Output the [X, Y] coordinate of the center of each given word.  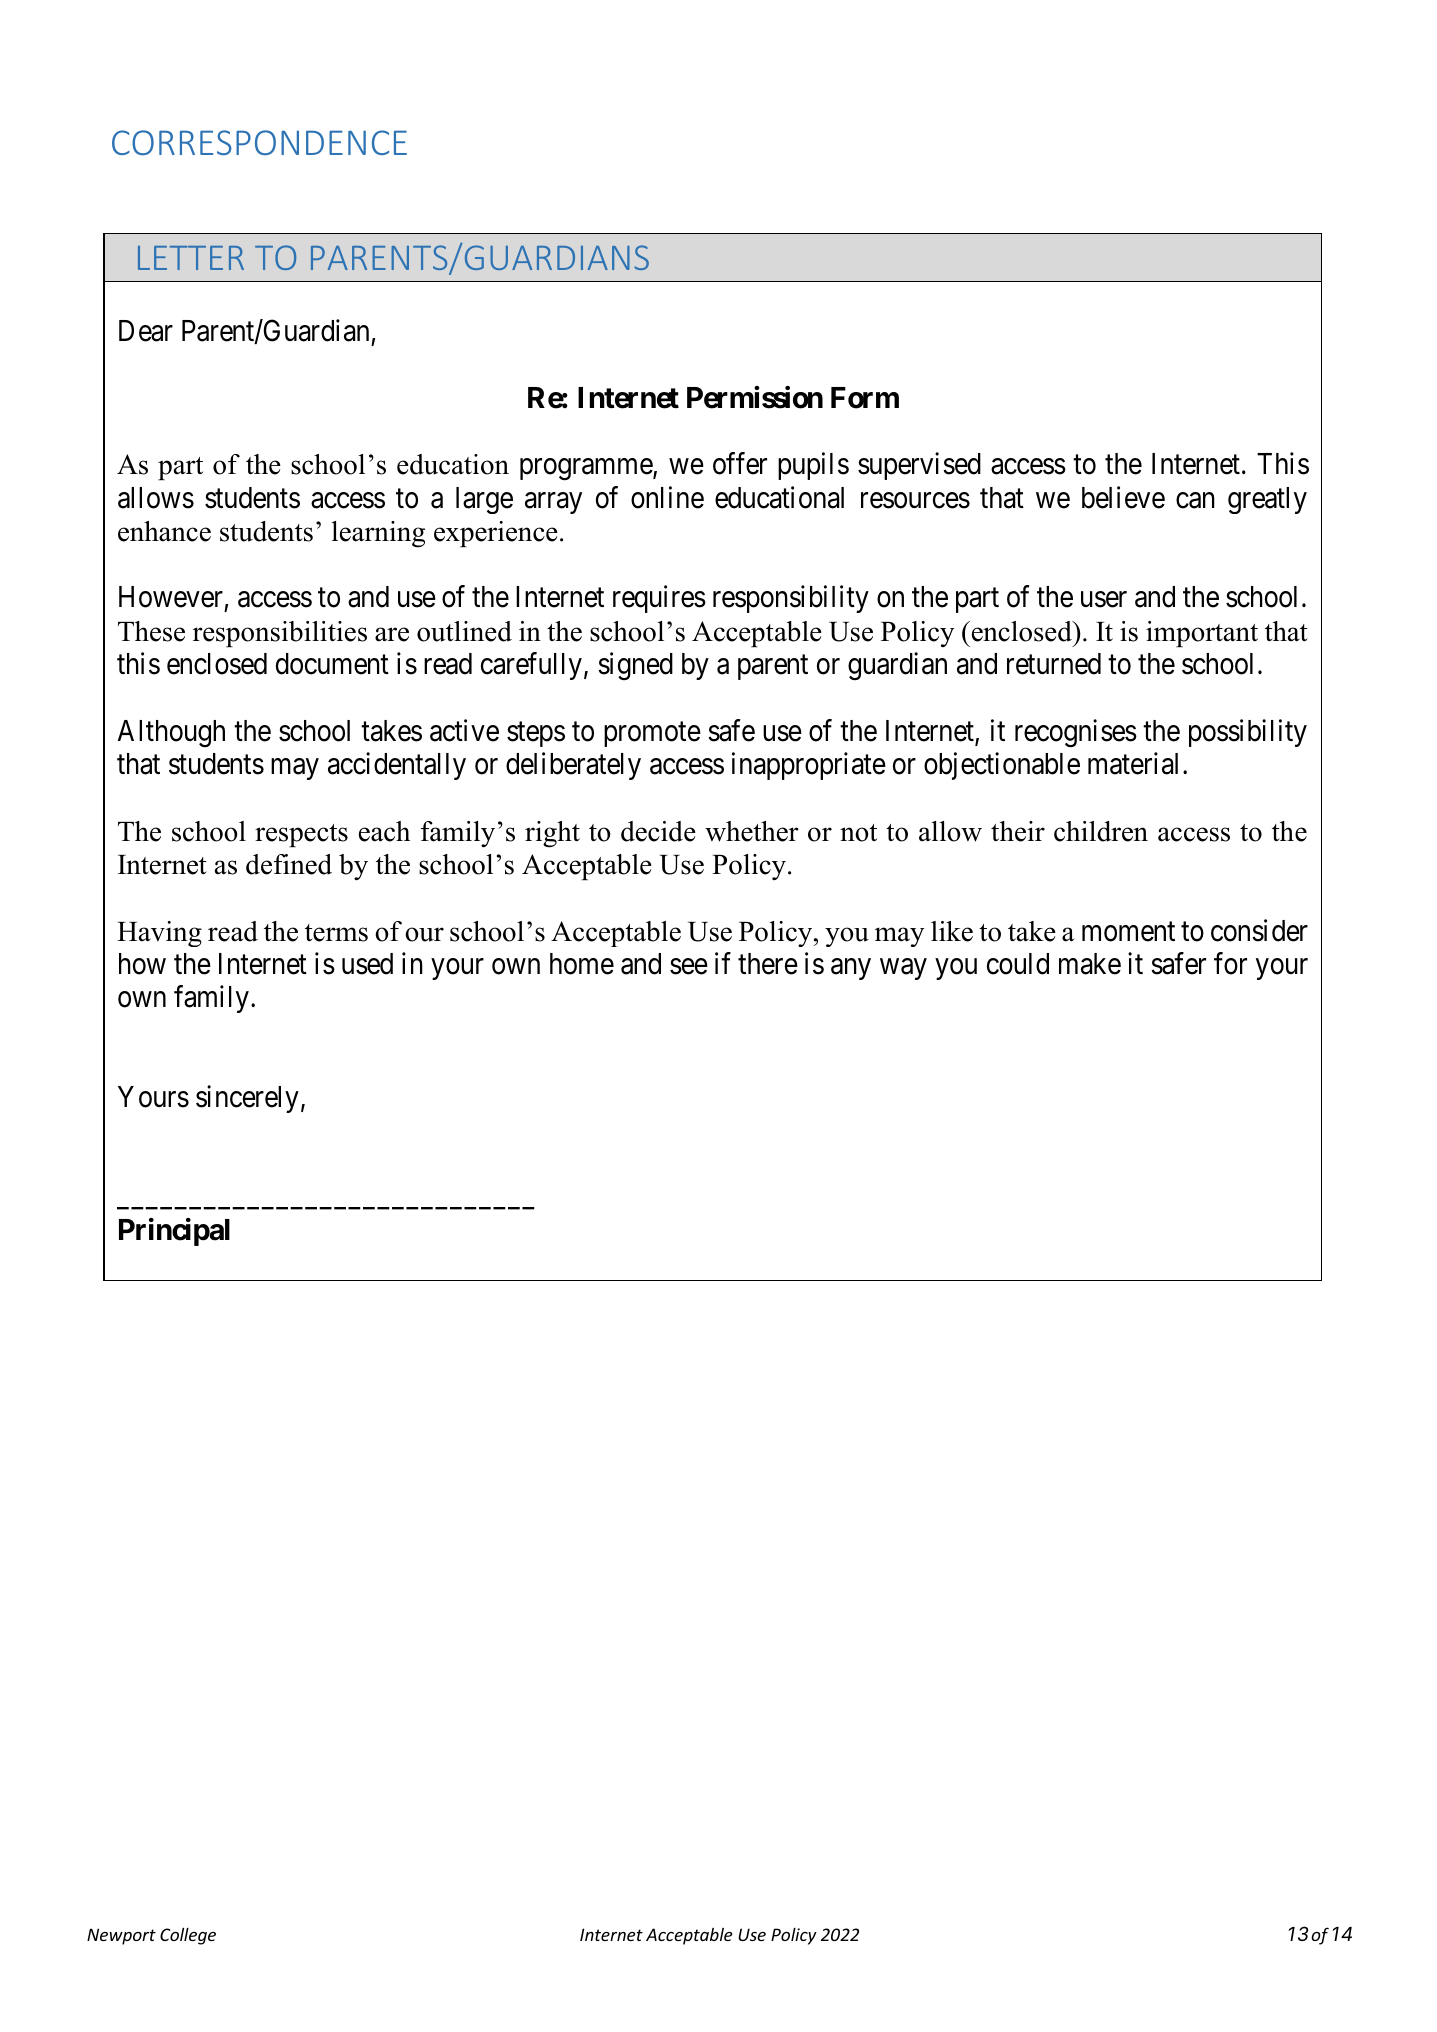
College [188, 1936]
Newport [121, 1936]
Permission [755, 397]
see [689, 967]
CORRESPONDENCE [259, 142]
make [1090, 964]
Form [865, 398]
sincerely [247, 1099]
